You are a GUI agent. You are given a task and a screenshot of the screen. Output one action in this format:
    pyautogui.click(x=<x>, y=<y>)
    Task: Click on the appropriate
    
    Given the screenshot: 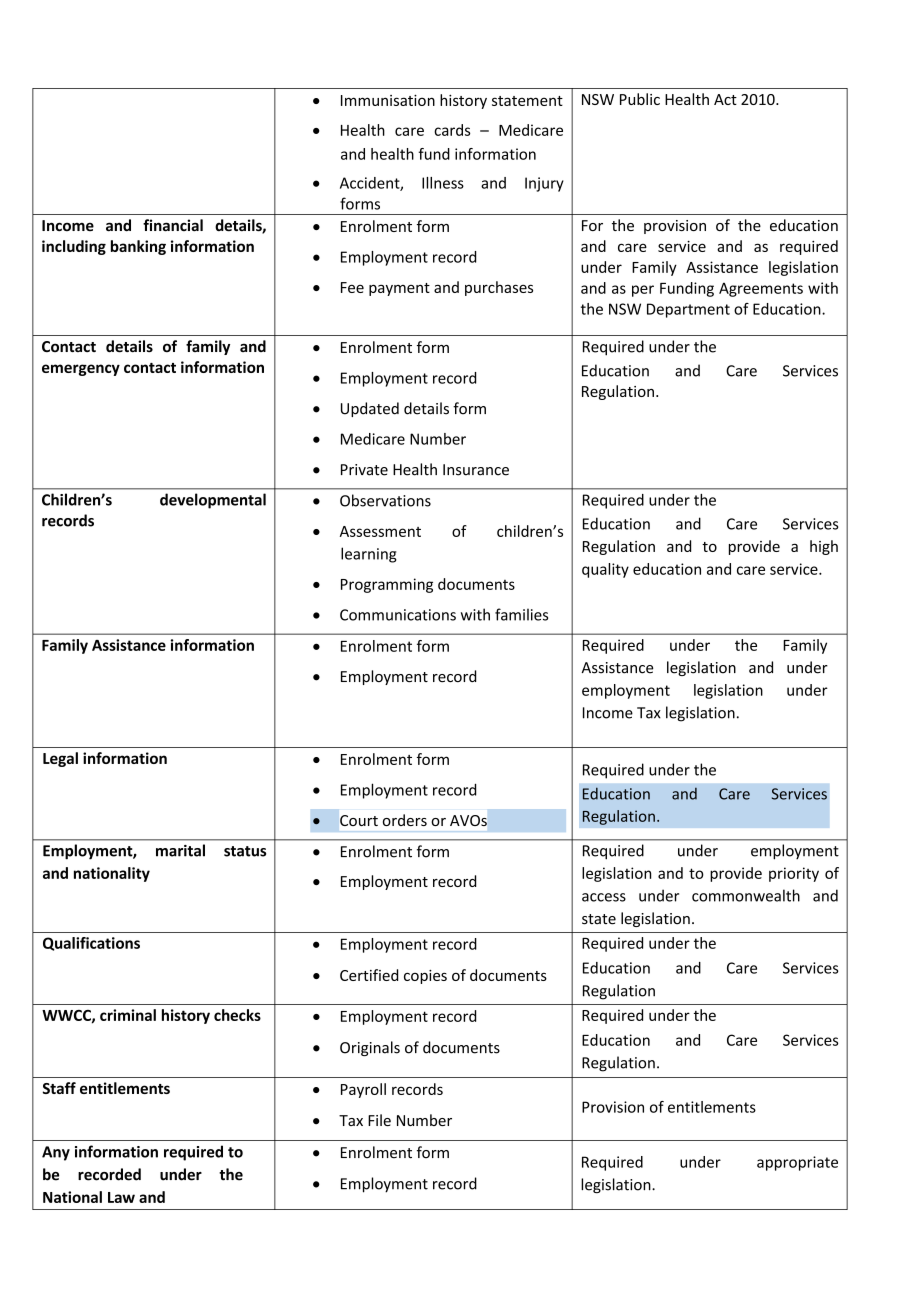 What is the action you would take?
    pyautogui.click(x=797, y=1163)
